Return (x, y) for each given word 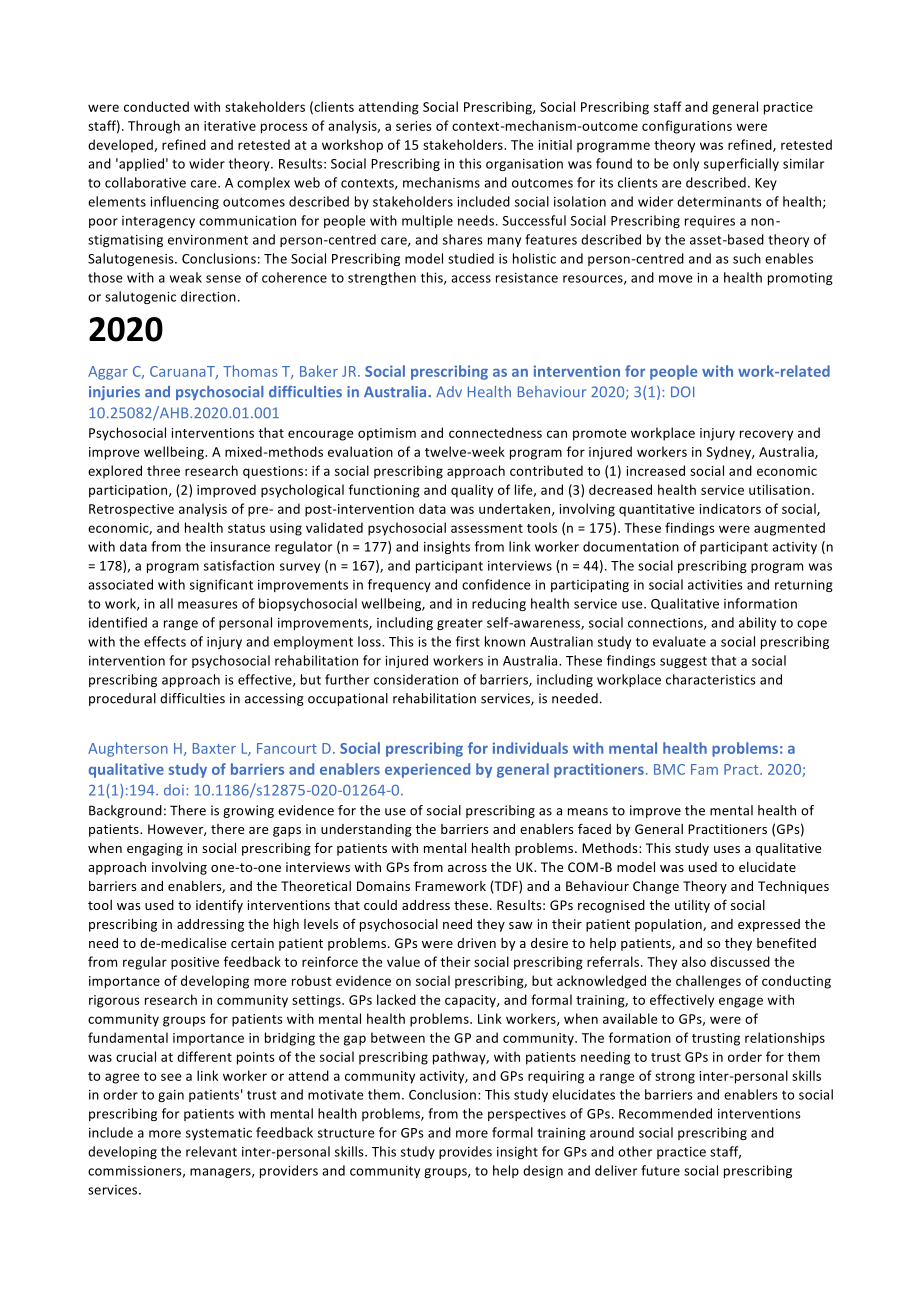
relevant (211, 1151)
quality (472, 491)
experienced (427, 770)
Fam (704, 769)
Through (154, 127)
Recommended (665, 1113)
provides (465, 1152)
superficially (741, 164)
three (163, 470)
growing (248, 811)
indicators (730, 508)
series (414, 126)
